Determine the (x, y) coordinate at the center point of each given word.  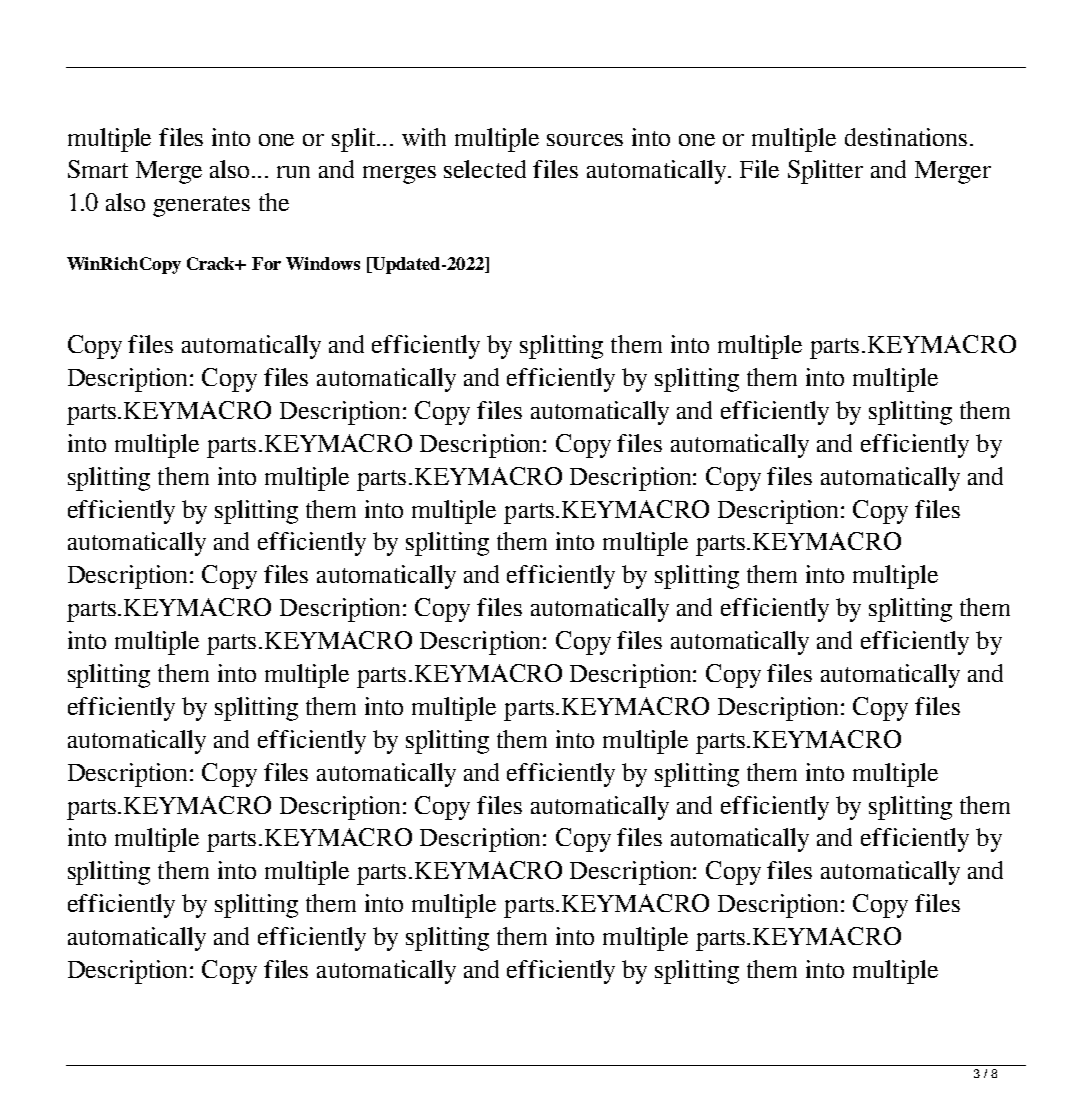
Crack (212, 263)
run (293, 172)
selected (485, 169)
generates (201, 206)
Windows (323, 263)
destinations (906, 137)
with (424, 137)
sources (585, 140)
